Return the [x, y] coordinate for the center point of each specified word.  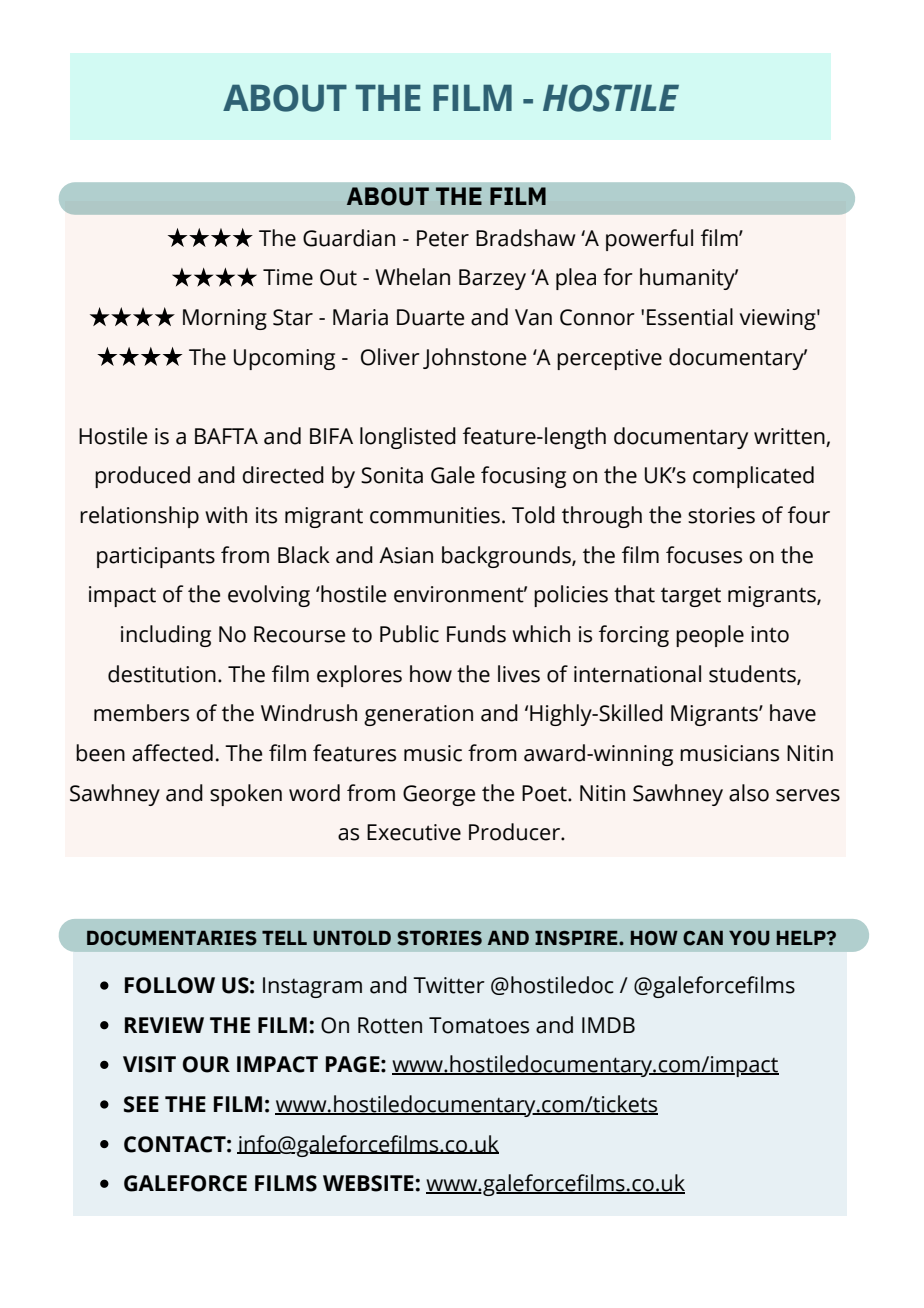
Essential [690, 317]
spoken [246, 795]
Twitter [449, 985]
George [439, 795]
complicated [753, 477]
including [166, 636]
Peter [443, 238]
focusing [523, 477]
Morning [225, 319]
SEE [141, 1104]
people [710, 636]
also [749, 793]
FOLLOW [170, 985]
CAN [703, 938]
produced [142, 477]
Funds [476, 634]
